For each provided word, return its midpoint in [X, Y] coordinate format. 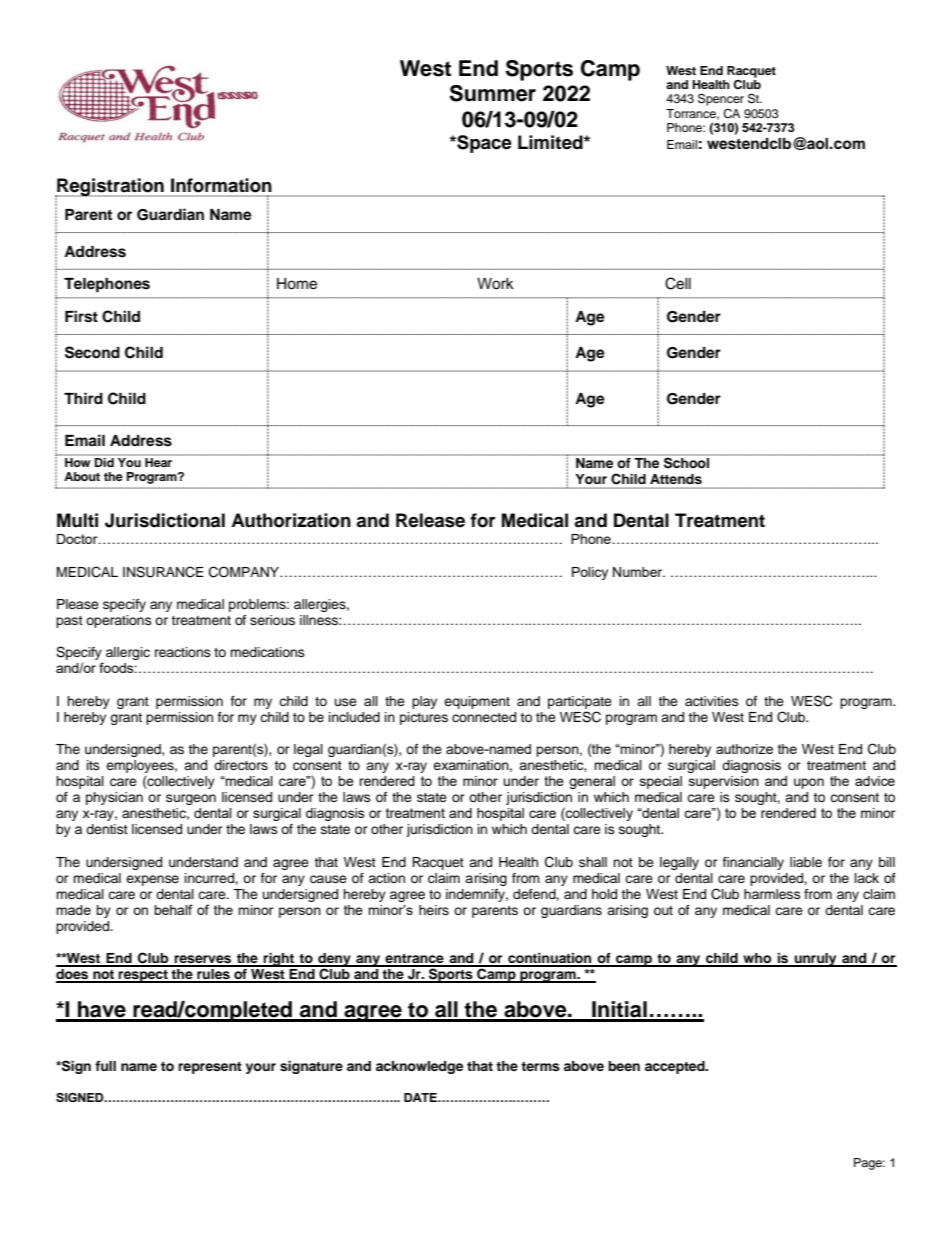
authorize [744, 749]
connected [484, 717]
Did [104, 462]
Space [483, 144]
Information [221, 185]
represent [210, 1068]
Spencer [721, 99]
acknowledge [419, 1067]
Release [430, 520]
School [686, 463]
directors [241, 765]
